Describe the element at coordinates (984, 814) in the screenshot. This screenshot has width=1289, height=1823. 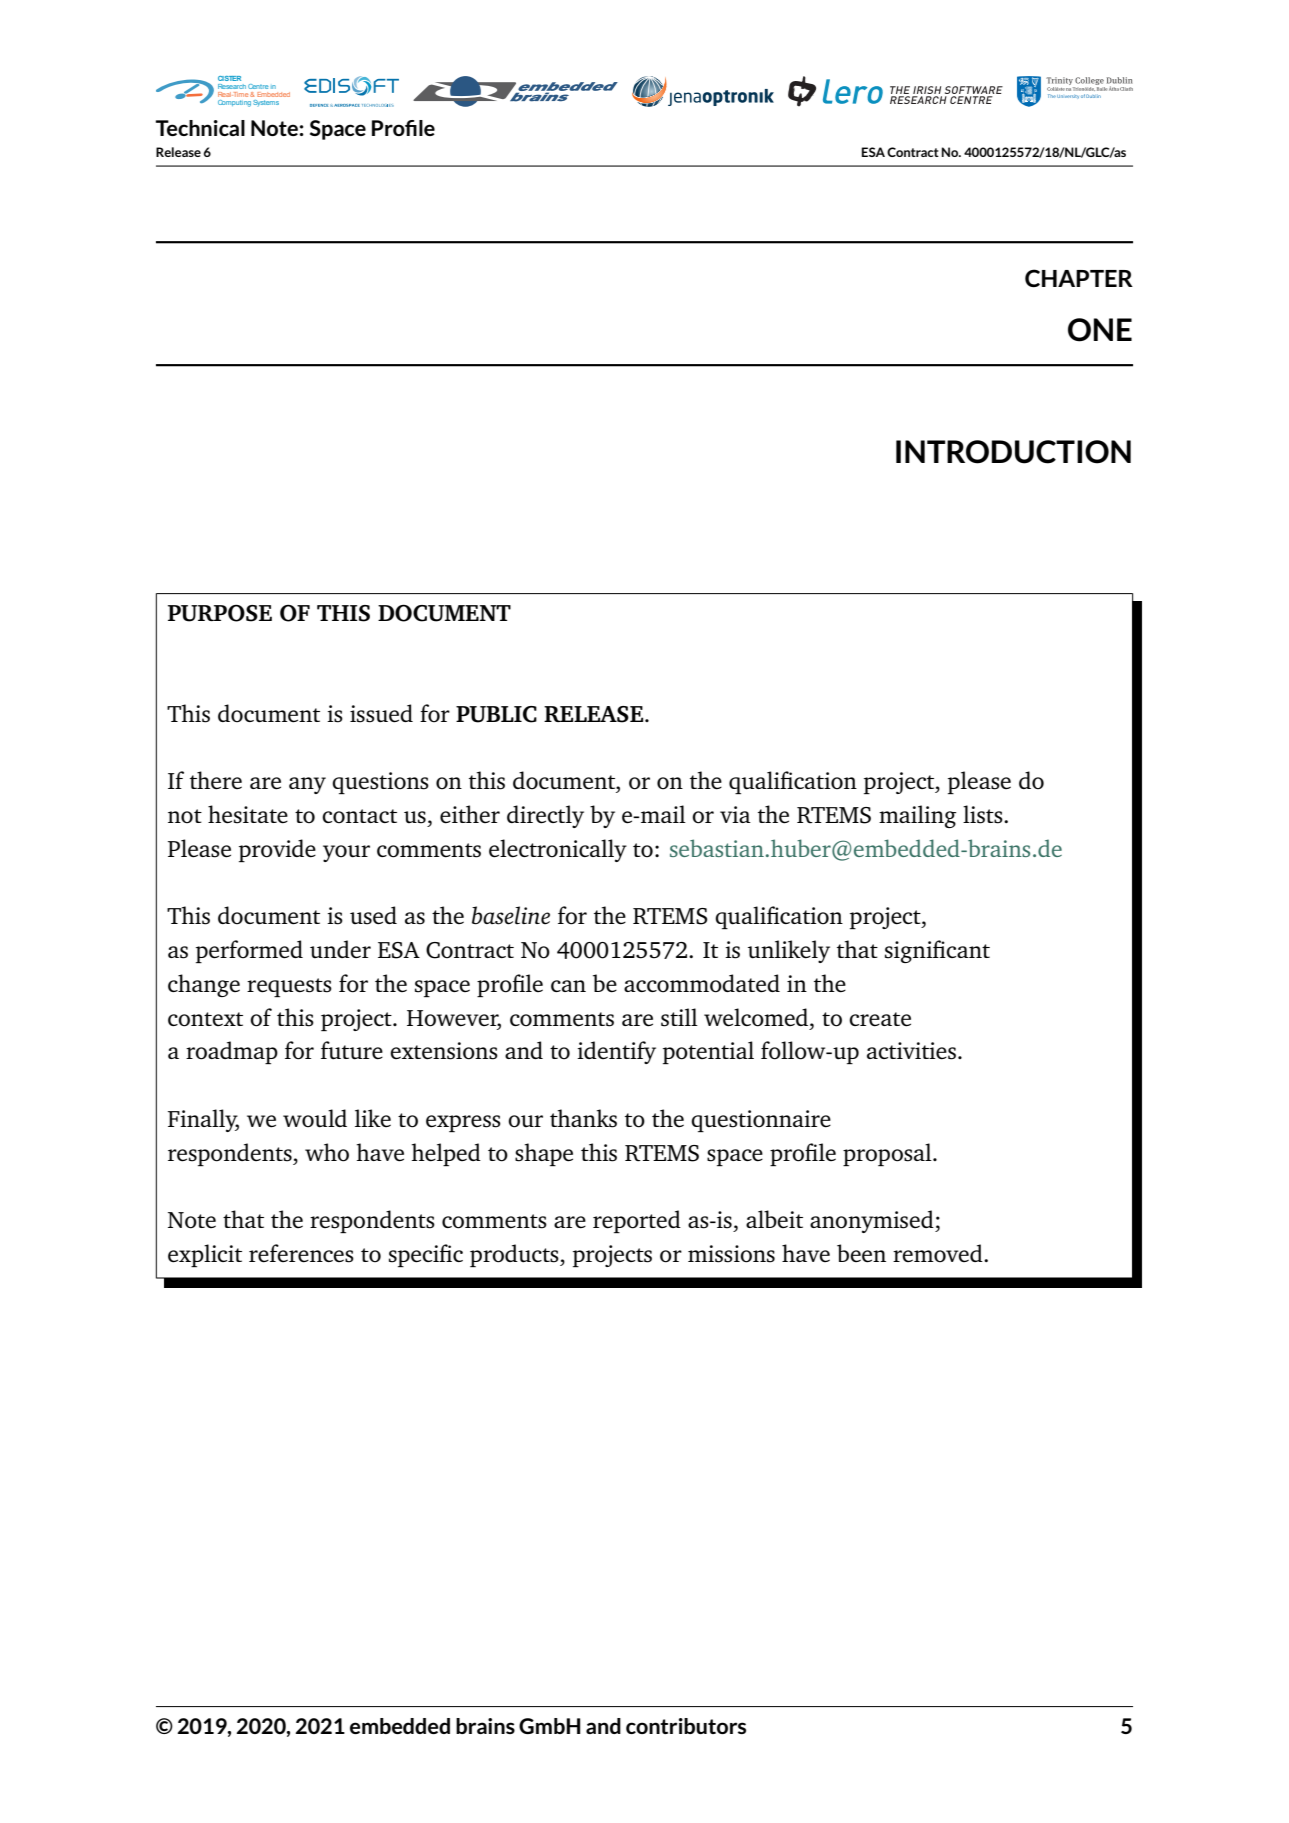
I see `lists` at that location.
